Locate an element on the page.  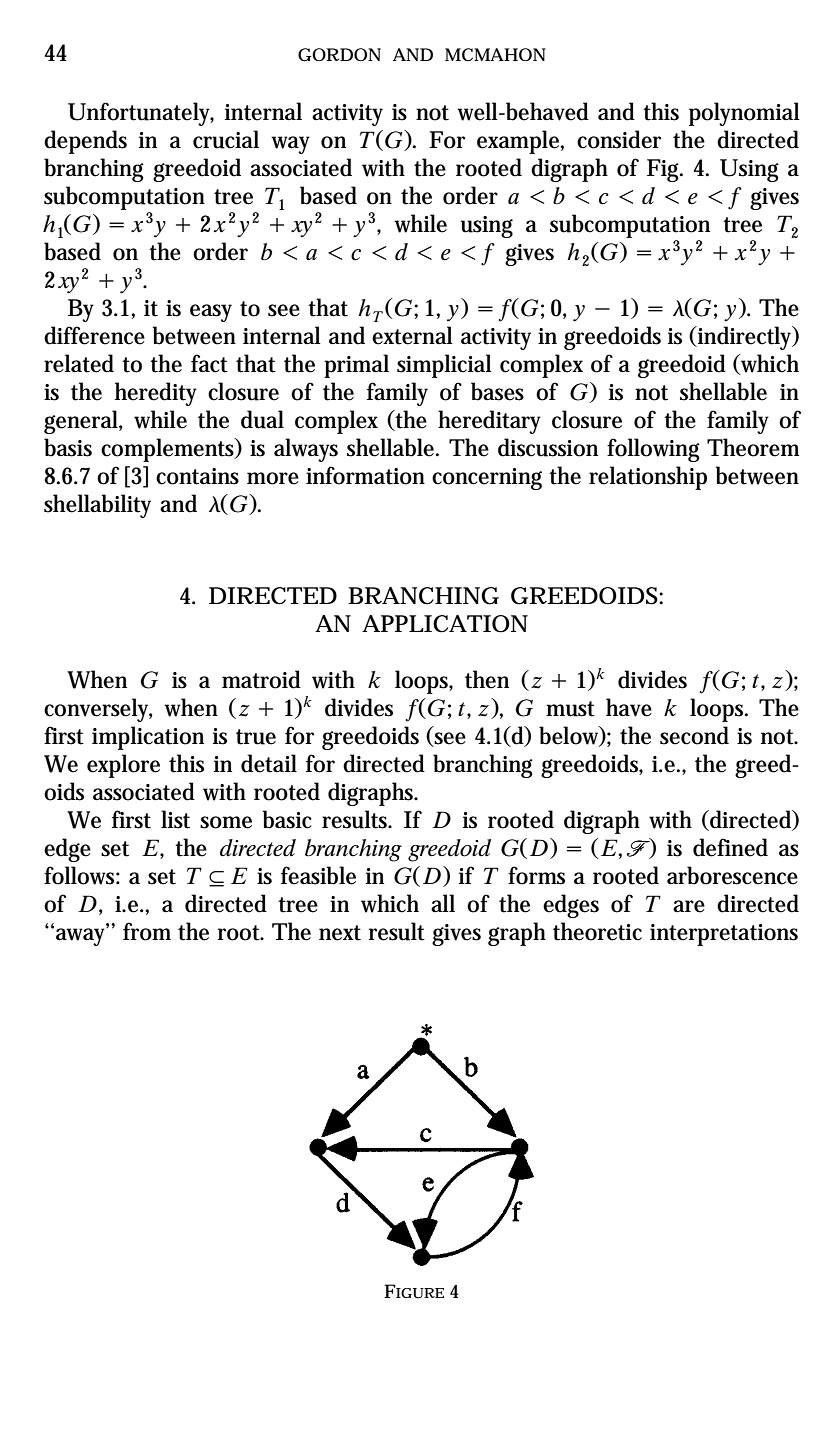
all is located at coordinates (443, 903).
